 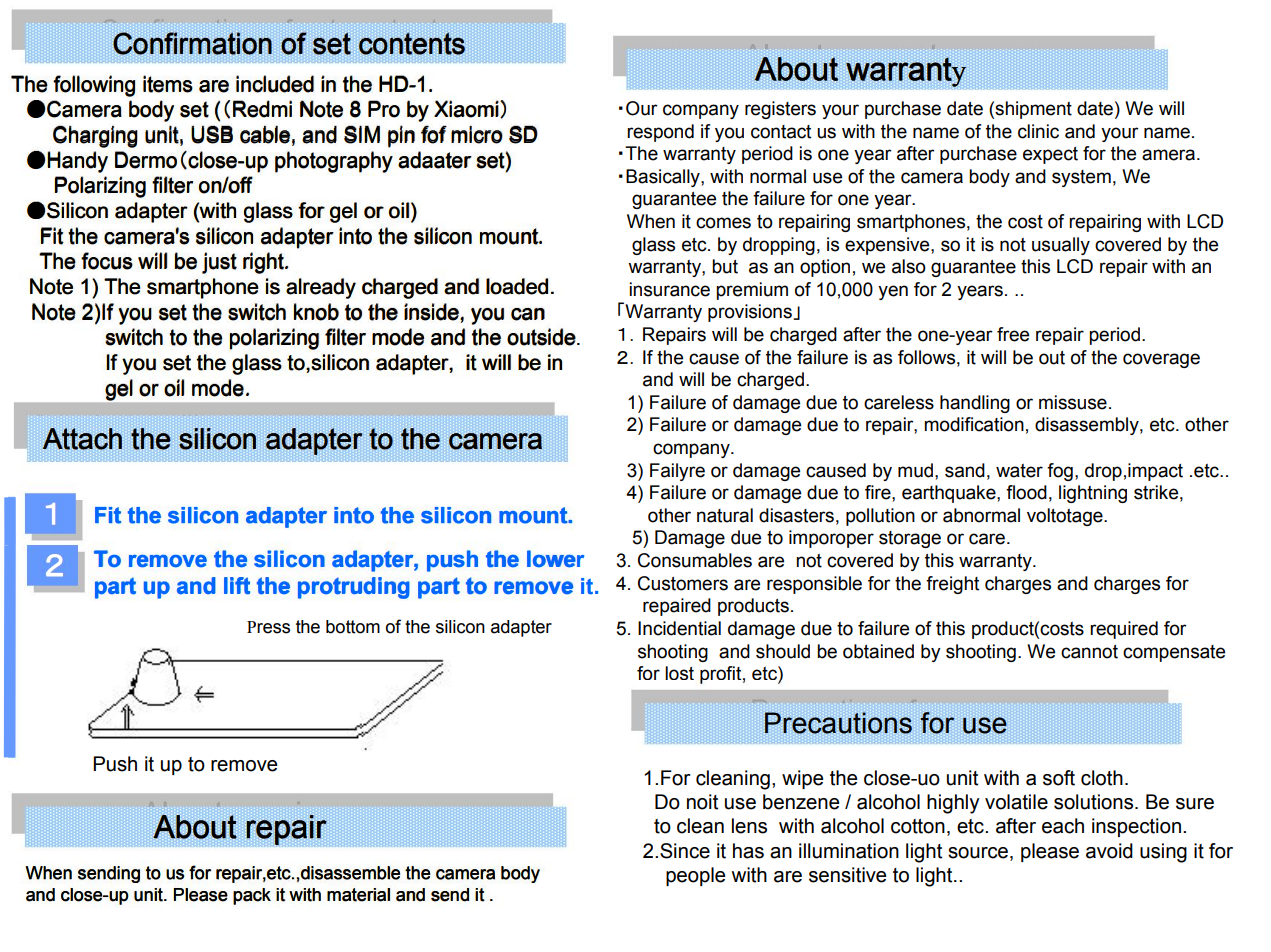 What do you see at coordinates (1013, 334) in the screenshot?
I see `free` at bounding box center [1013, 334].
